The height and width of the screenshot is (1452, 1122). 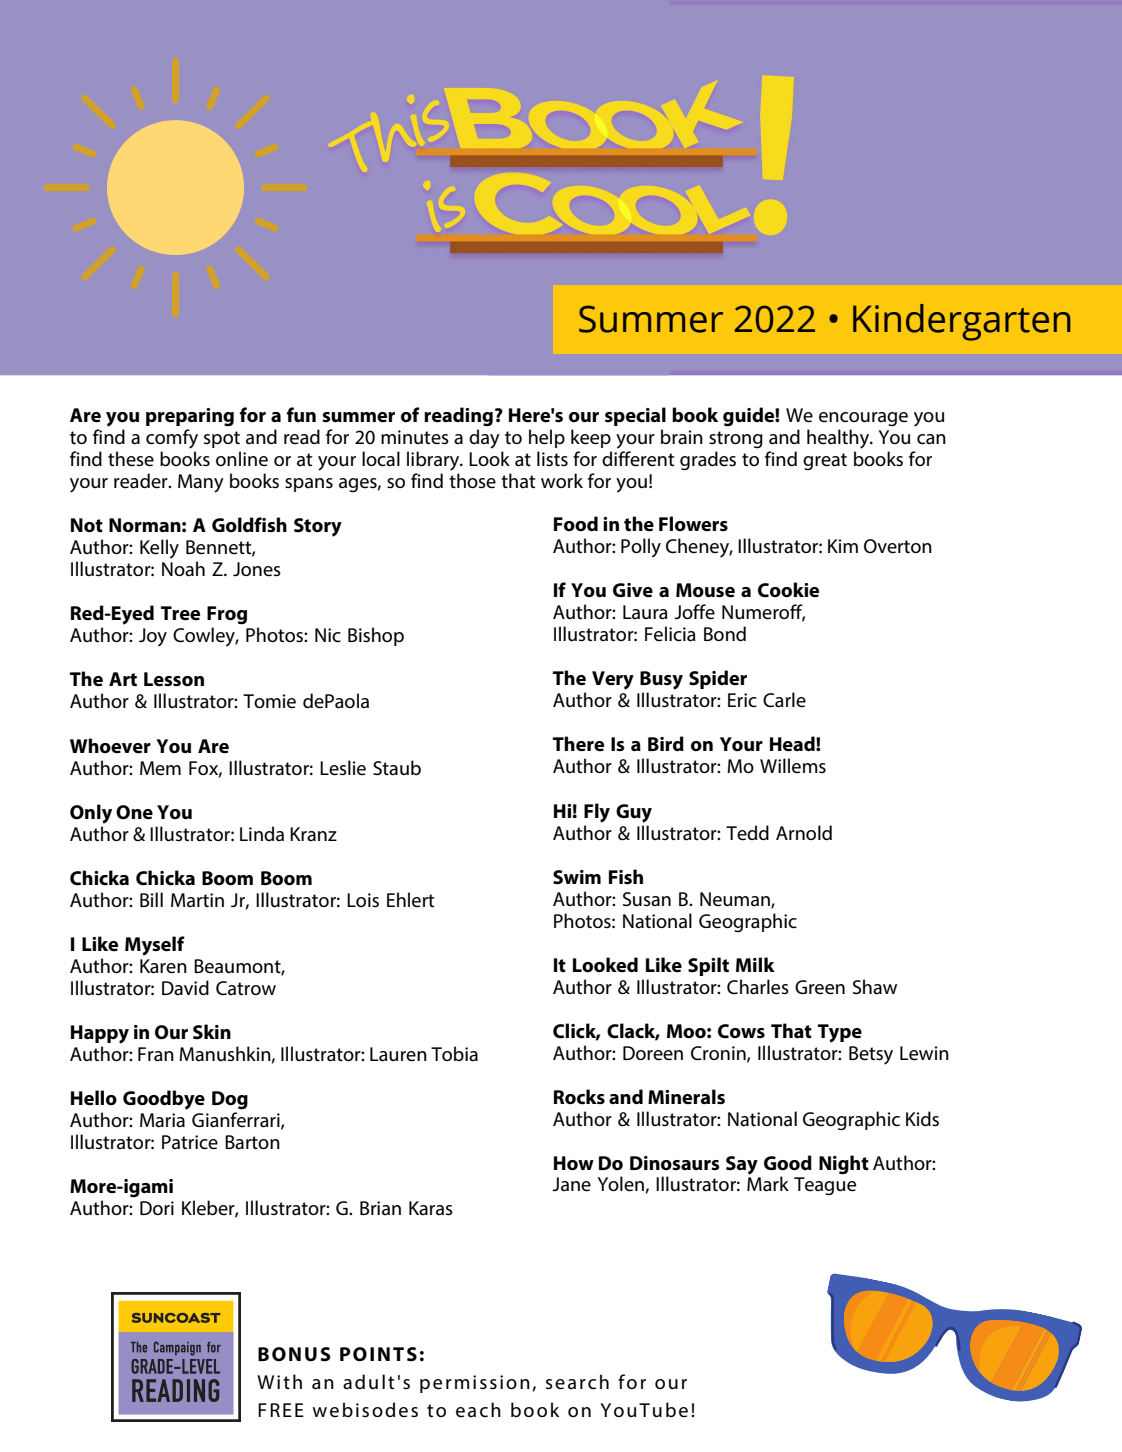 What do you see at coordinates (475, 1384) in the screenshot?
I see `permission` at bounding box center [475, 1384].
